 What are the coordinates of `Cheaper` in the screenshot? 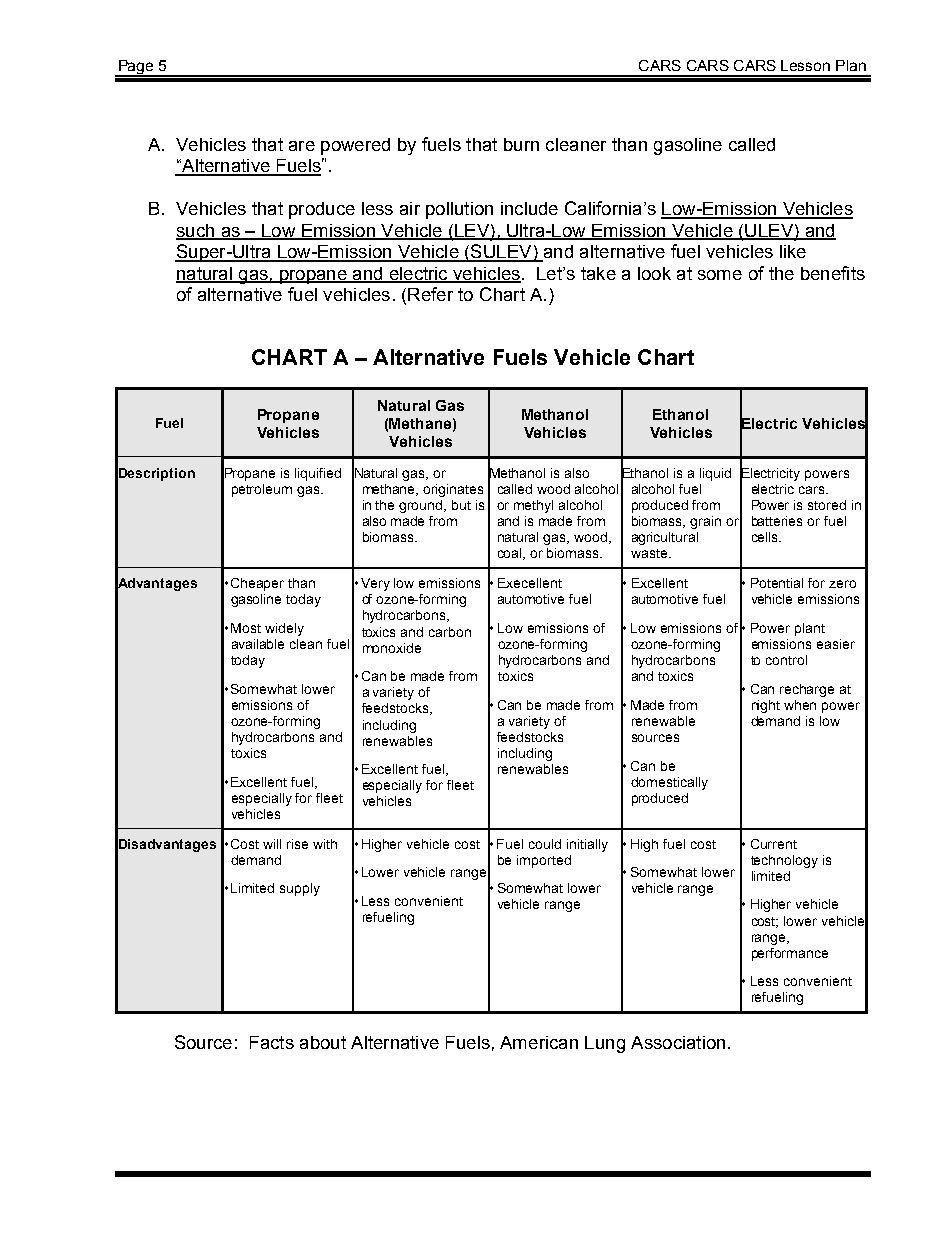 It's located at (257, 584).
